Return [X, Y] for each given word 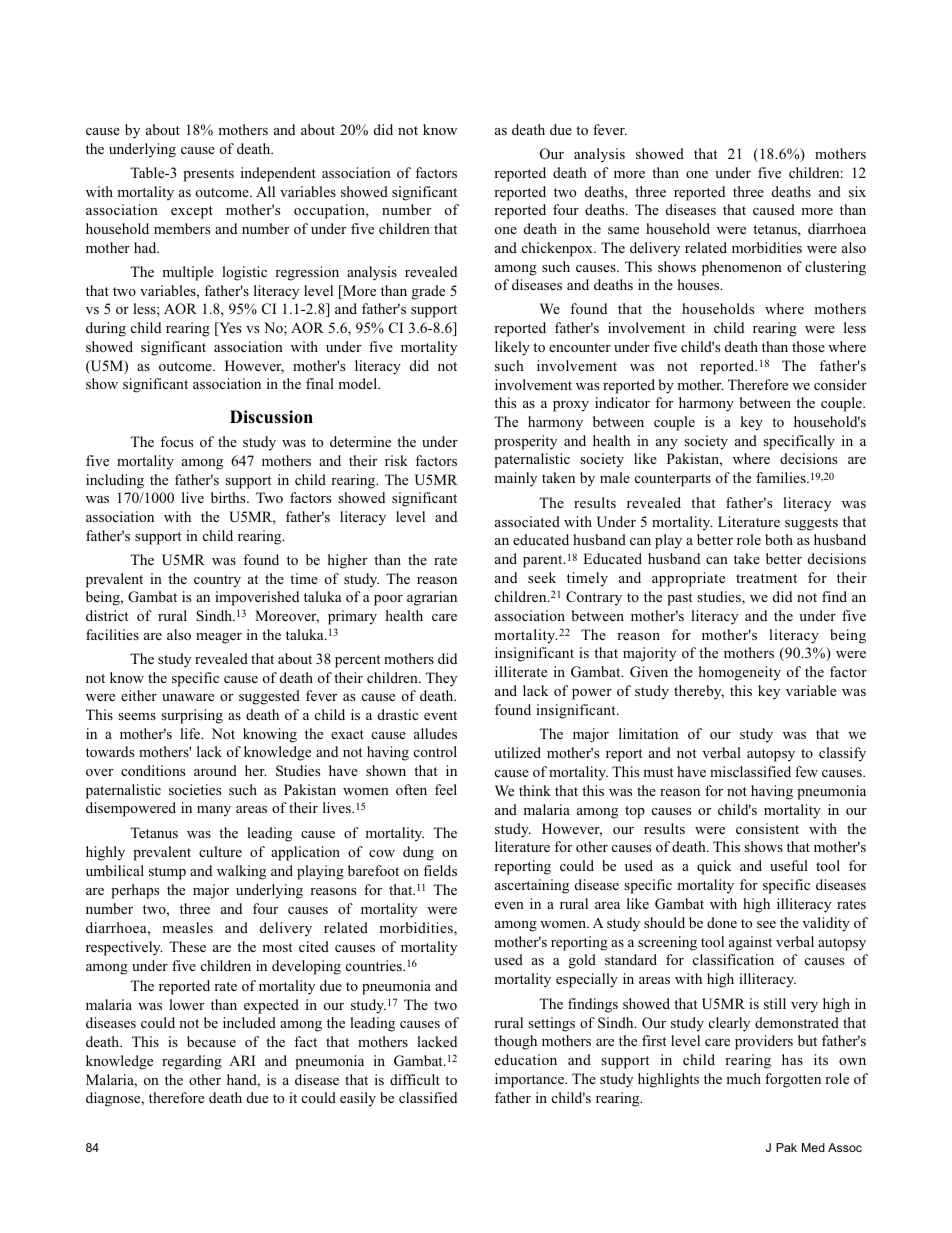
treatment [766, 578]
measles [187, 927]
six [857, 191]
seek [542, 577]
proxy [571, 406]
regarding [192, 1062]
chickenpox [558, 249]
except [192, 212]
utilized [517, 752]
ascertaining [532, 886]
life [191, 733]
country [217, 581]
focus [176, 441]
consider [840, 384]
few [806, 771]
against [750, 943]
